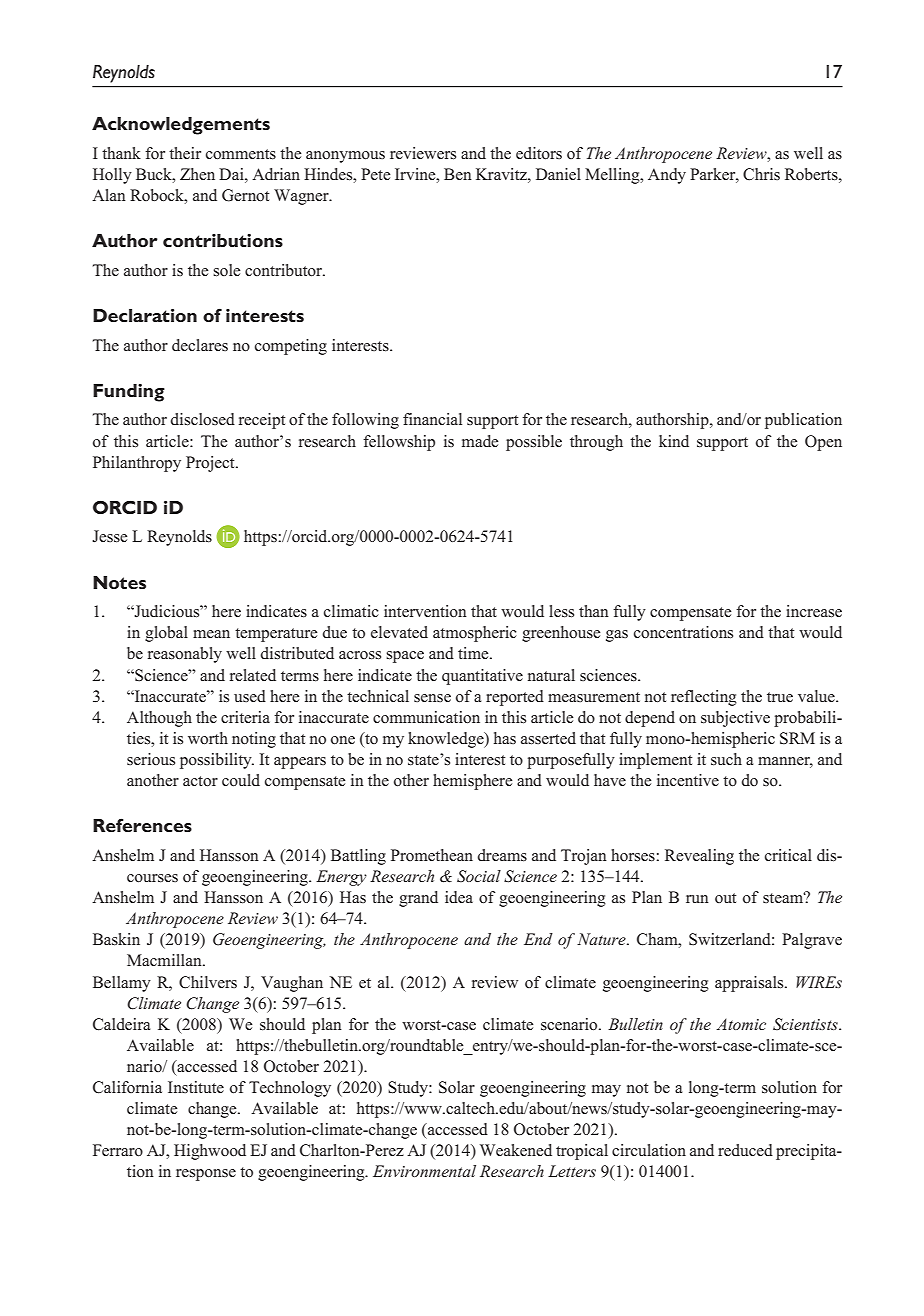 The height and width of the image is (1316, 924). What do you see at coordinates (480, 441) in the image?
I see `made` at bounding box center [480, 441].
